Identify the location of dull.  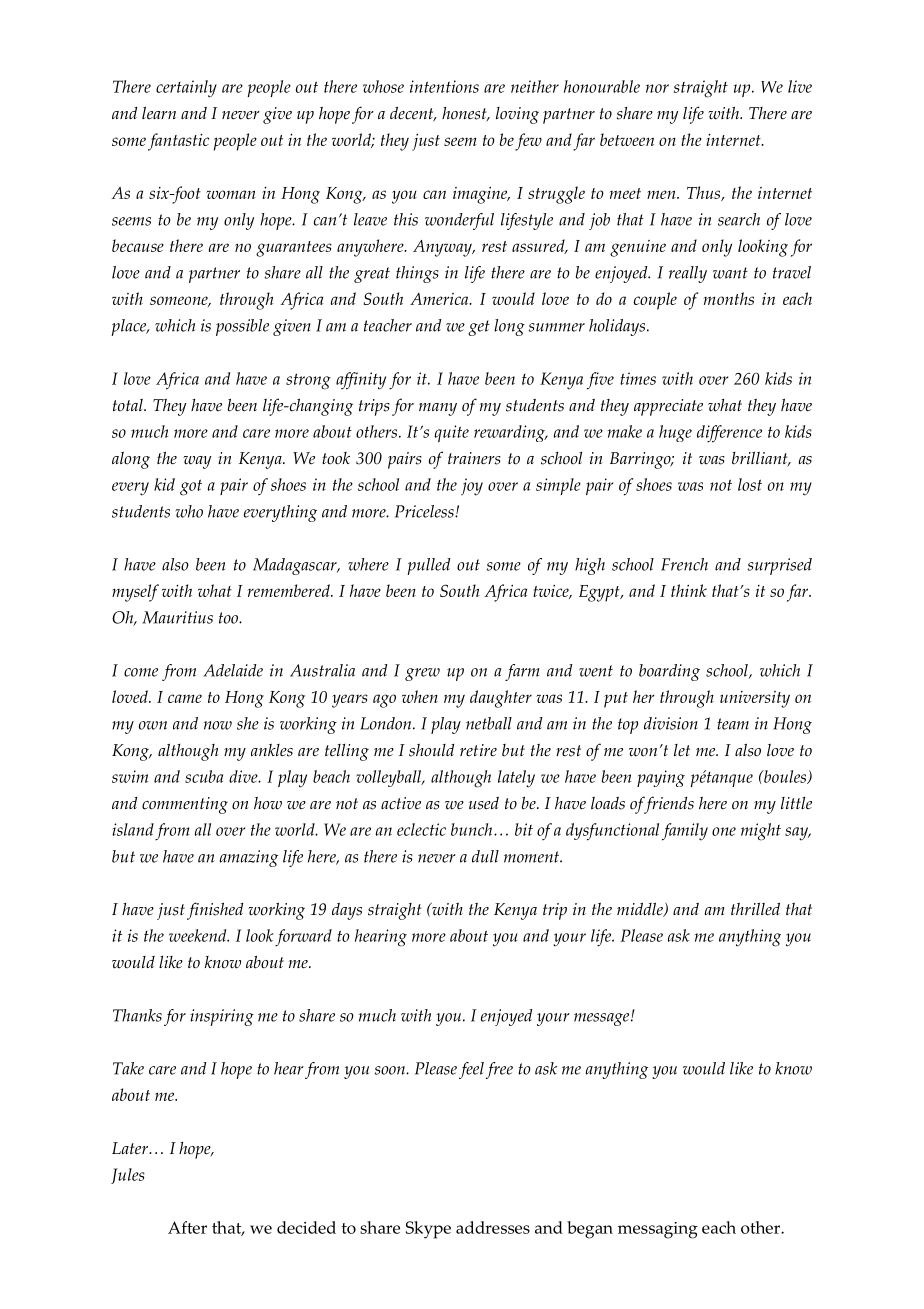
(485, 856).
